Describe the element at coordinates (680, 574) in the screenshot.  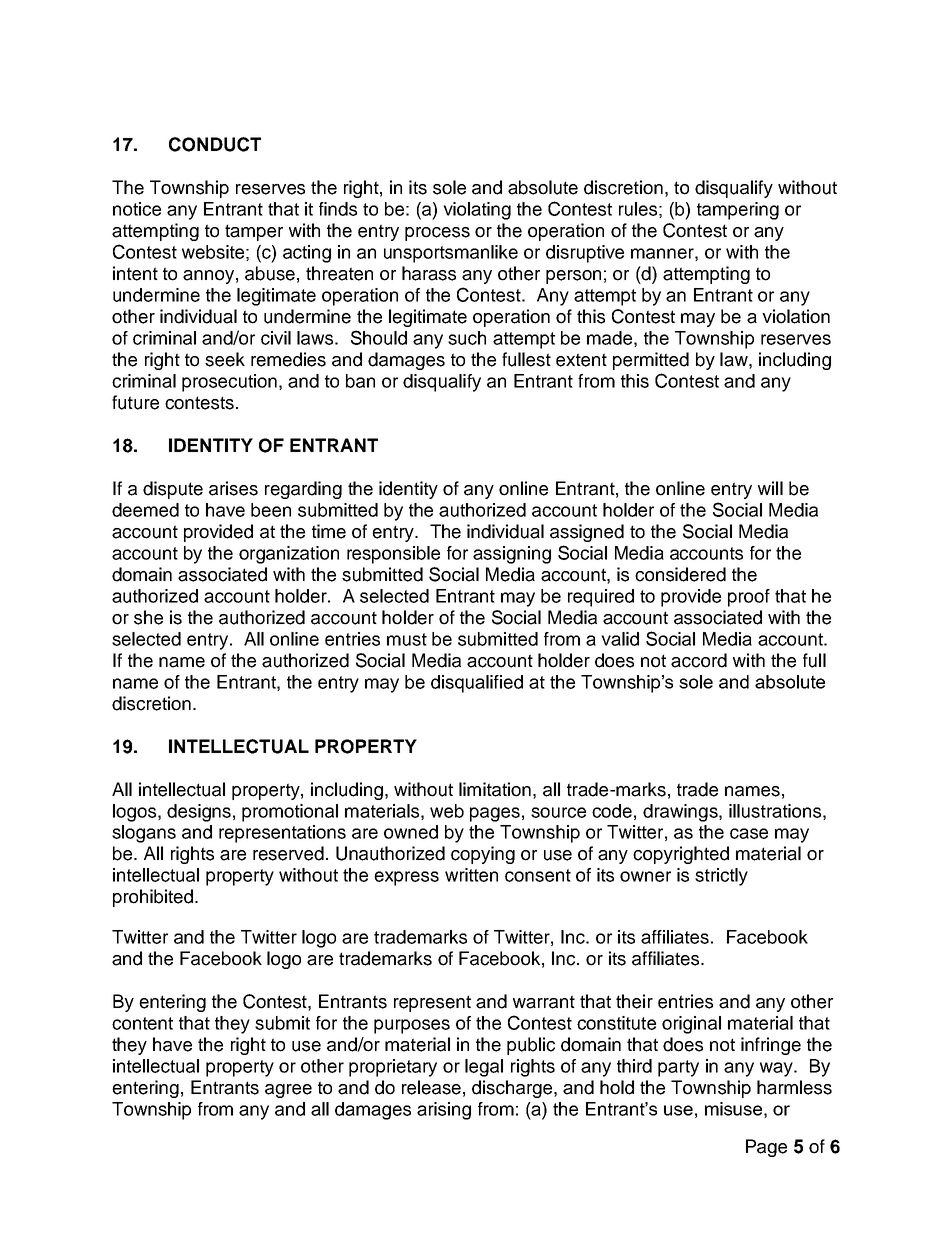
I see `considered` at that location.
